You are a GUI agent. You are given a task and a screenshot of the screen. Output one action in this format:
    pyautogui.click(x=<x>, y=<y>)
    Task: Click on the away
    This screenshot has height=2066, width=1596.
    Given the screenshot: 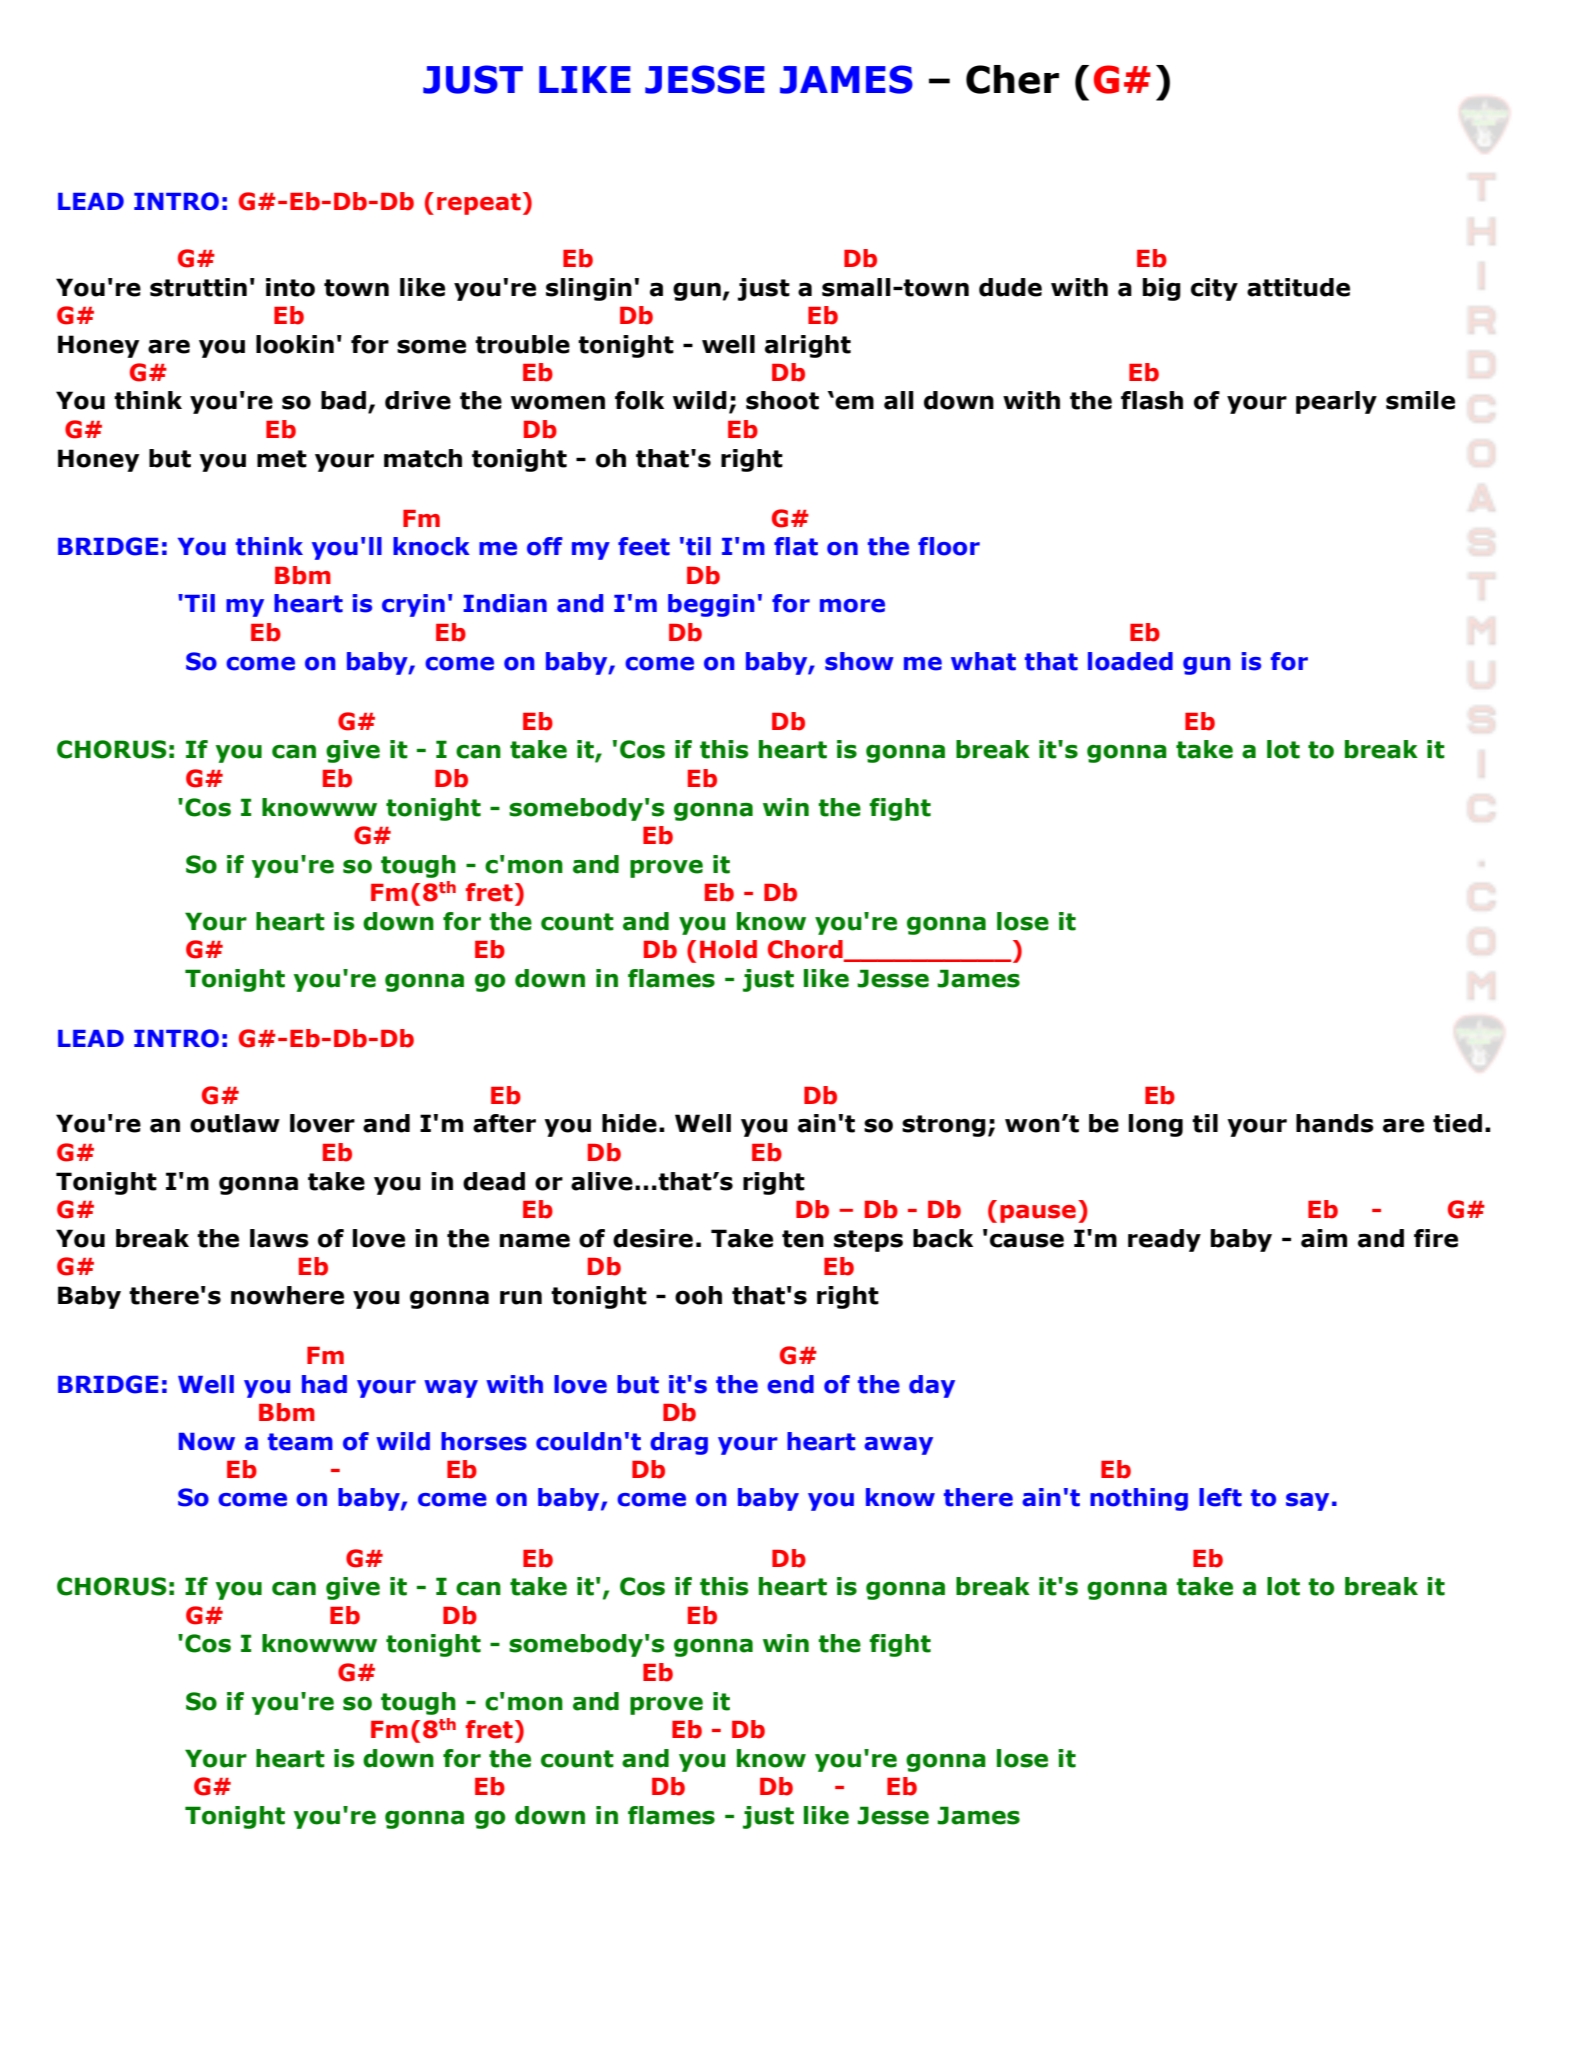 What is the action you would take?
    pyautogui.click(x=898, y=1446)
